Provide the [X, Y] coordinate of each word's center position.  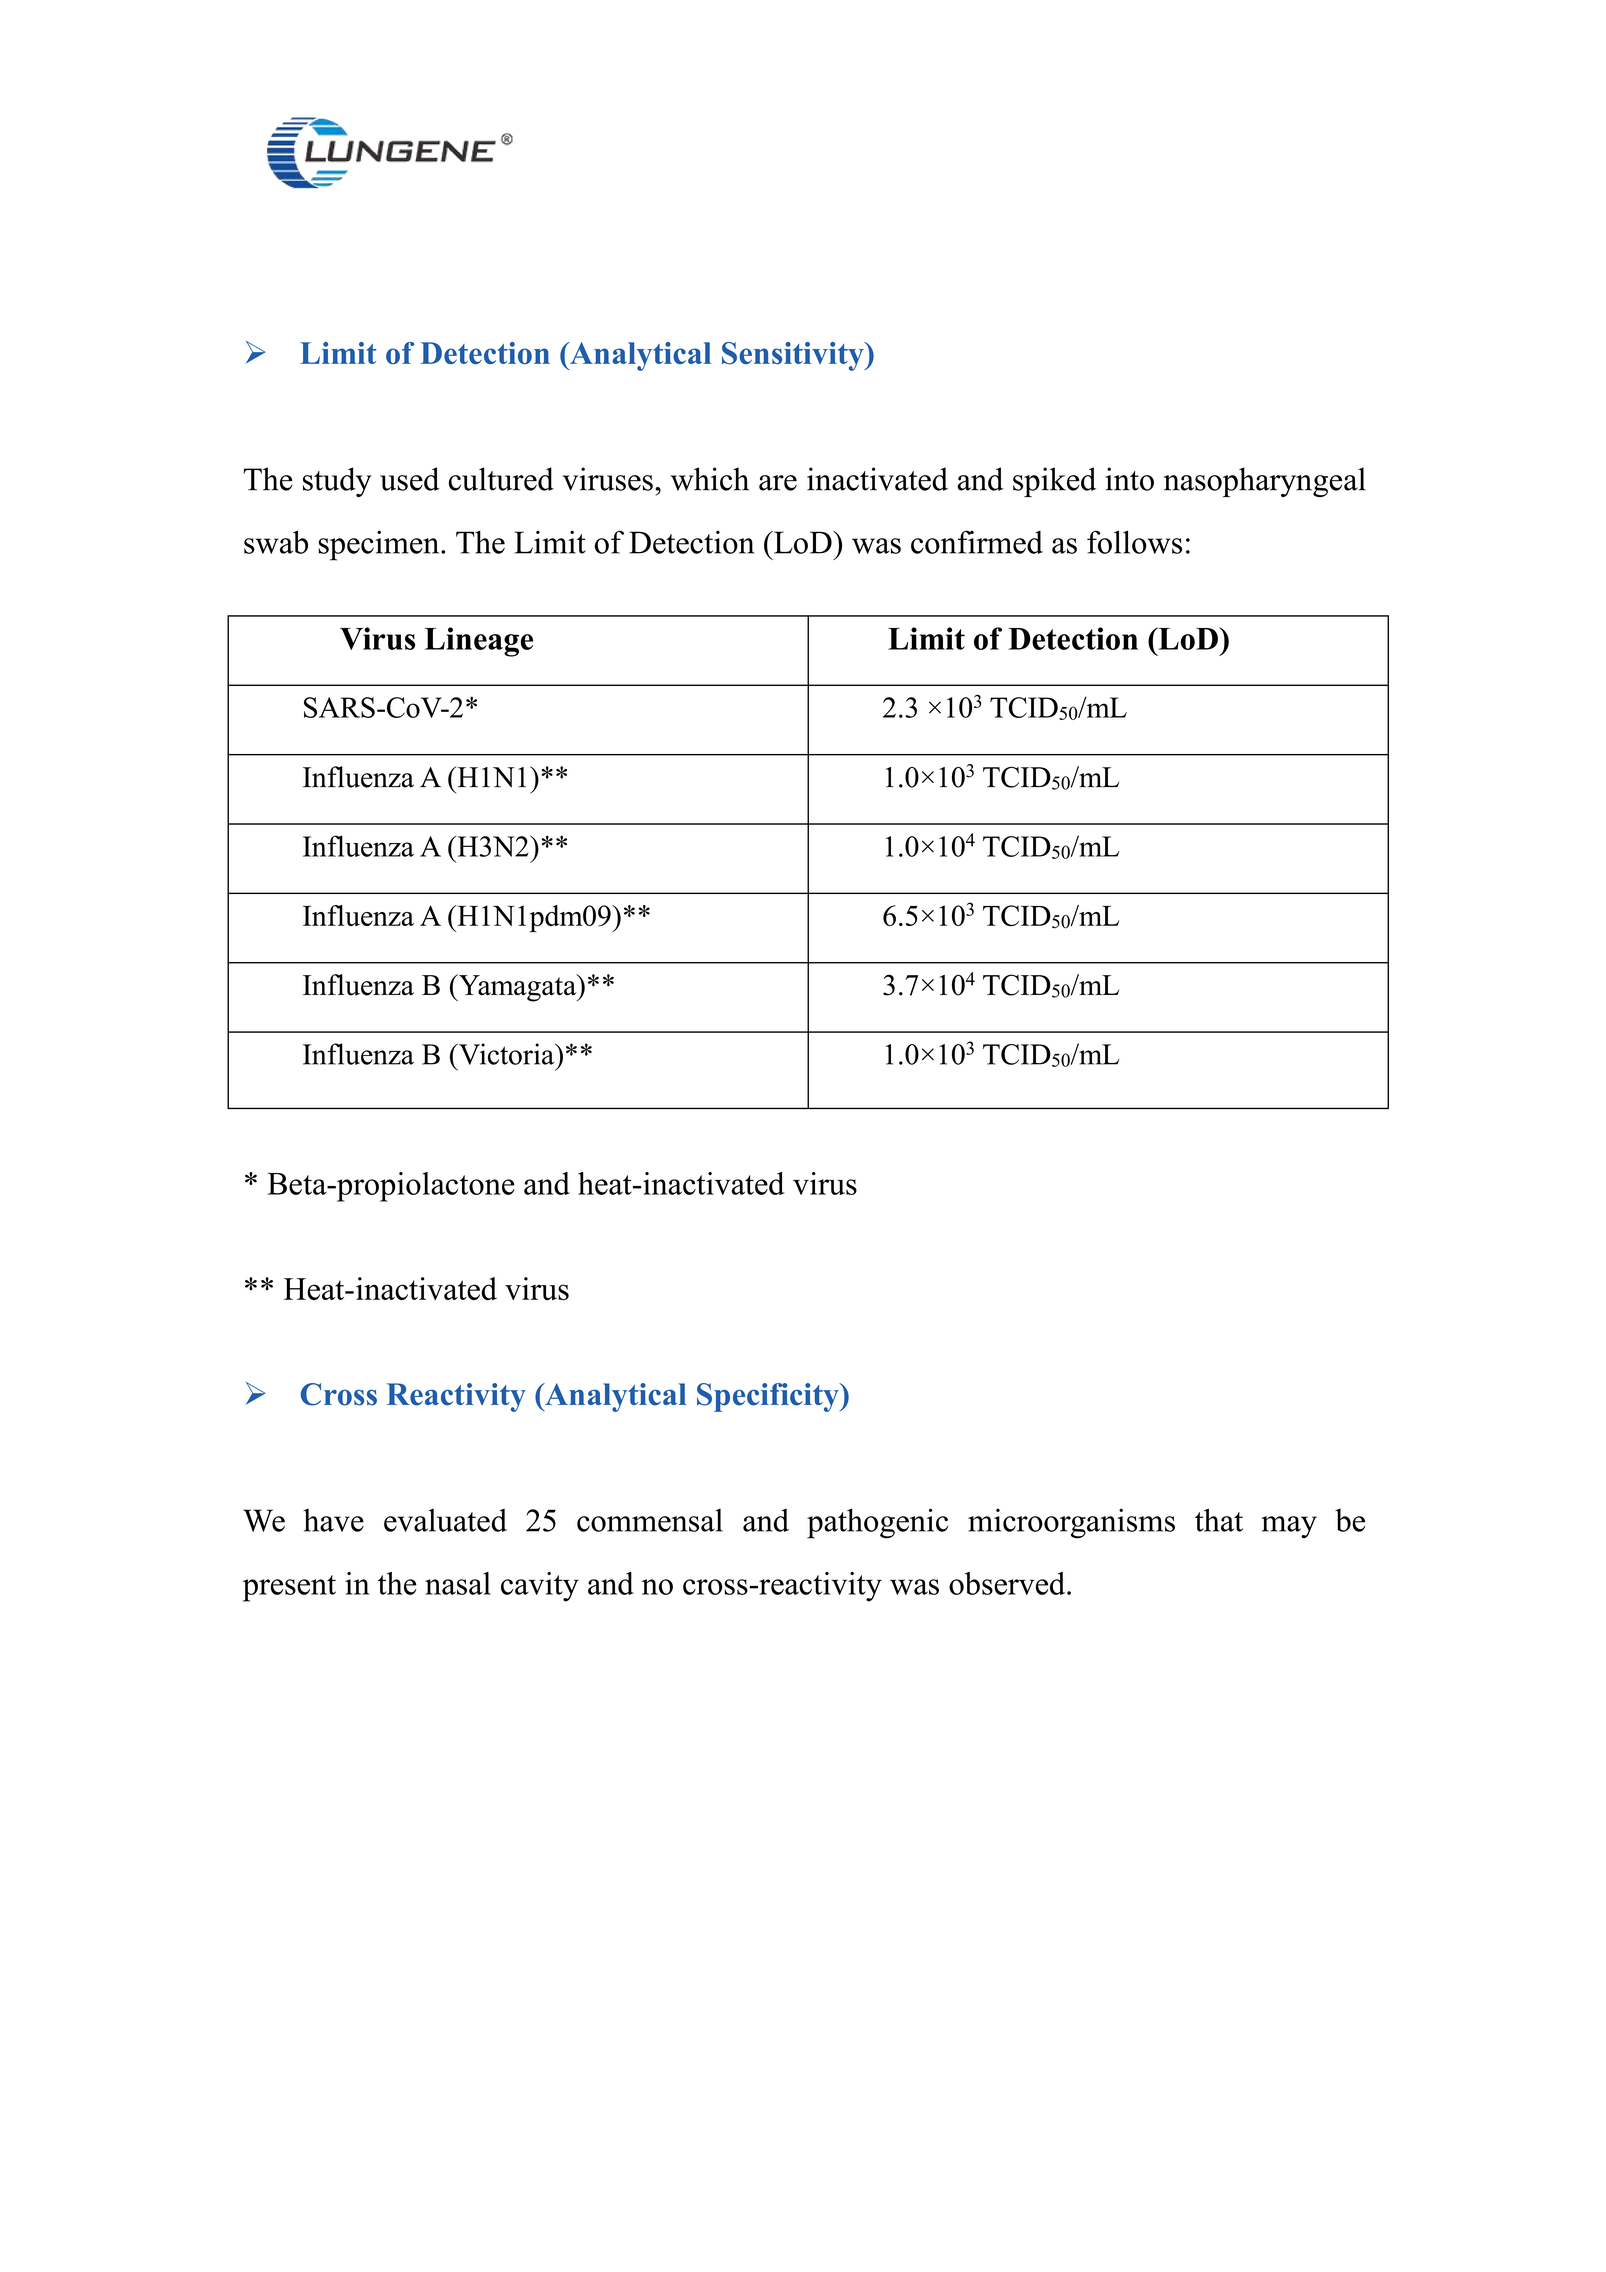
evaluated [445, 1520]
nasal [458, 1583]
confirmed [977, 542]
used [410, 479]
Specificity [769, 1397]
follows [1134, 542]
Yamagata [518, 988]
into [1129, 479]
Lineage [479, 642]
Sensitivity [794, 356]
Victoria [507, 1054]
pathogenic [877, 1523]
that [1219, 1520]
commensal [650, 1520]
